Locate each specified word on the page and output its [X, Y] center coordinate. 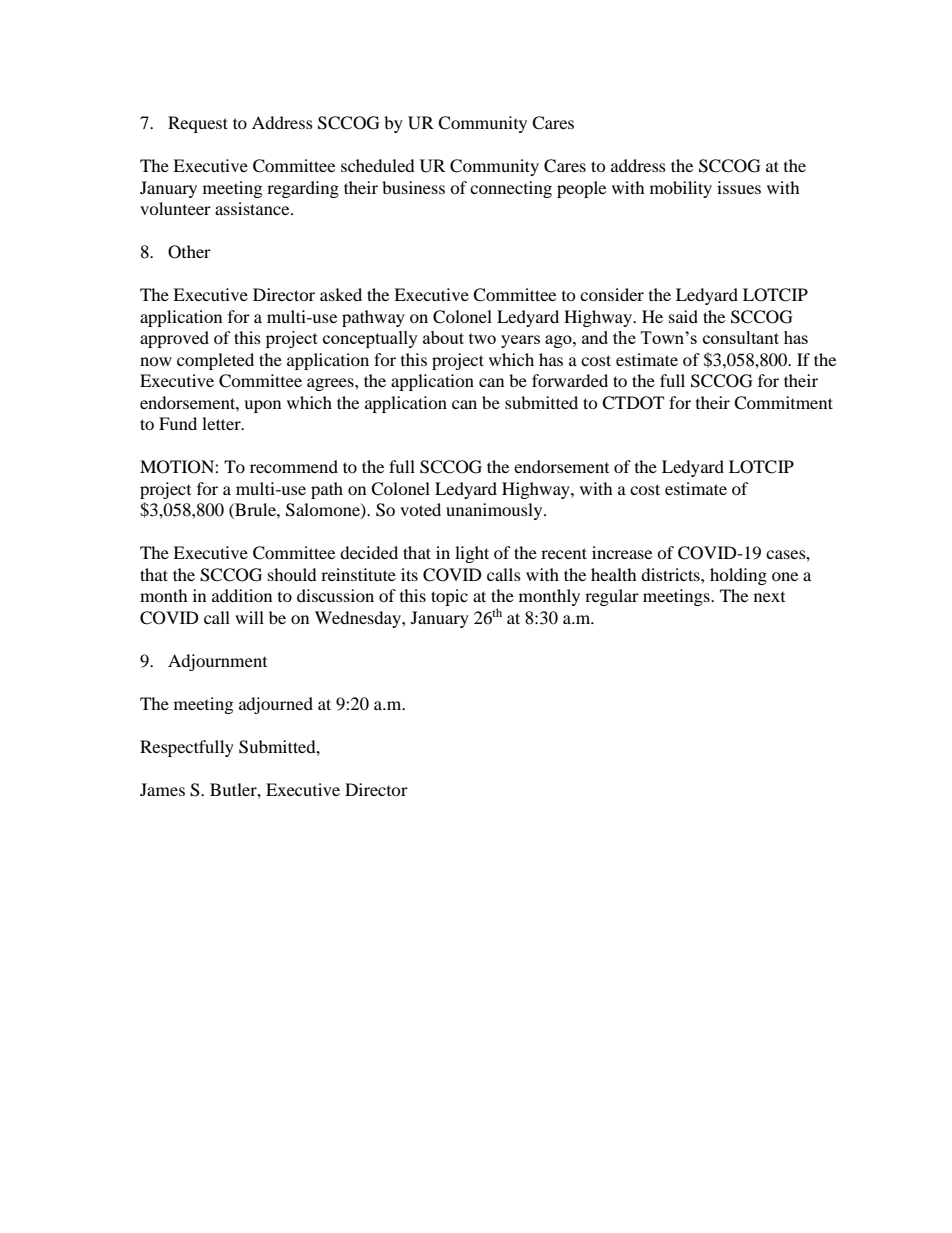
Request [198, 124]
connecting [511, 189]
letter [222, 423]
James [162, 789]
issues [739, 187]
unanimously [495, 511]
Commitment [783, 403]
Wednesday [359, 619]
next [769, 597]
